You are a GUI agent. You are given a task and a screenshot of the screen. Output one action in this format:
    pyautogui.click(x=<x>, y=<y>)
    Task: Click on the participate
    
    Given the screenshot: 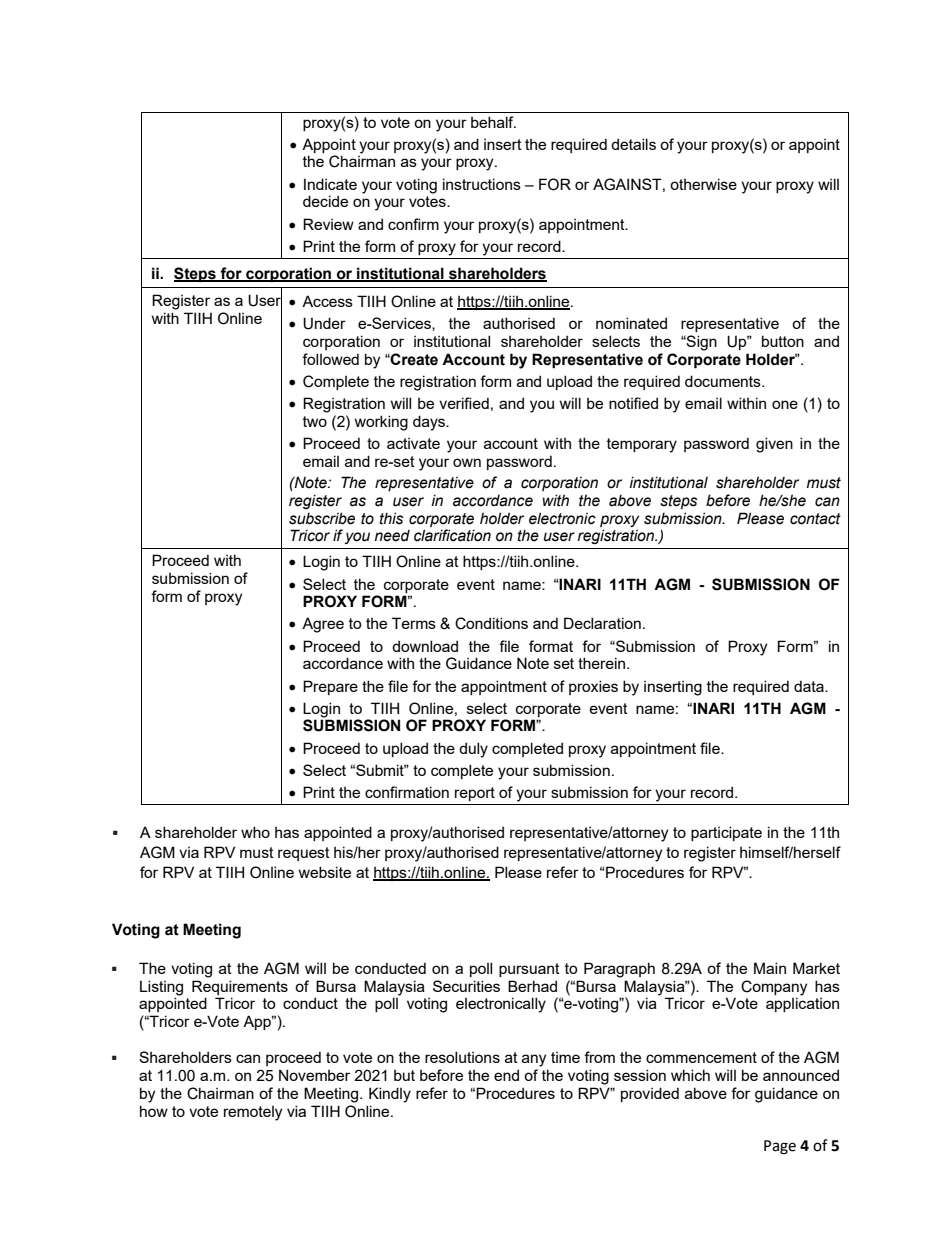 What is the action you would take?
    pyautogui.click(x=726, y=833)
